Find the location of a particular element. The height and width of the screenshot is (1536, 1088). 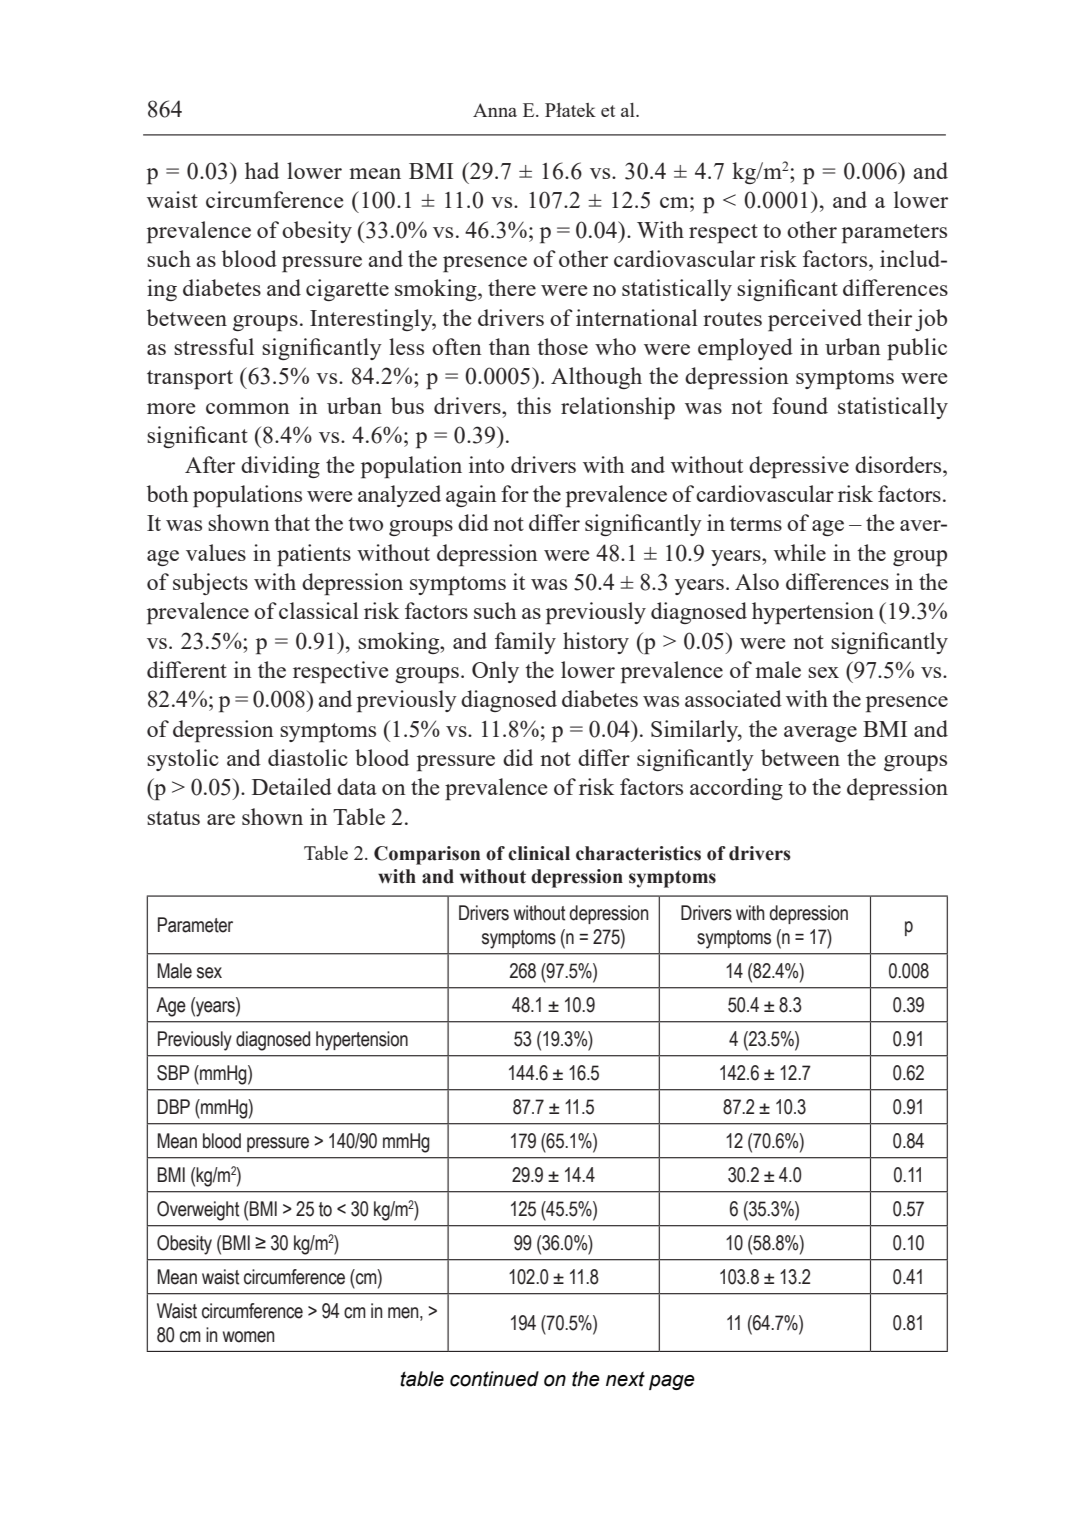

according is located at coordinates (736, 789).
